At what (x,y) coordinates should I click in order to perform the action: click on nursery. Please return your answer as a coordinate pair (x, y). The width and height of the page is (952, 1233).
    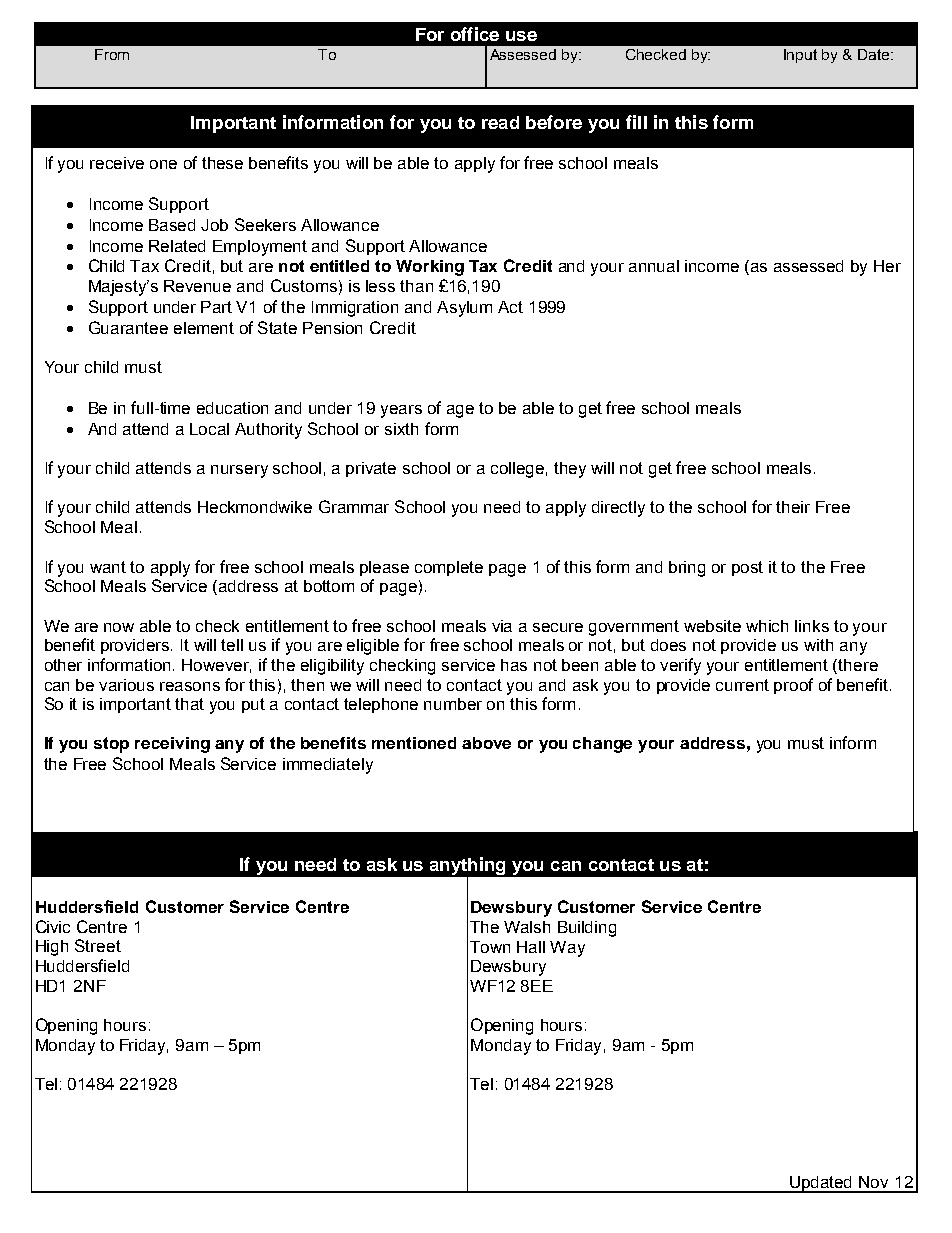
    Looking at the image, I should click on (239, 471).
